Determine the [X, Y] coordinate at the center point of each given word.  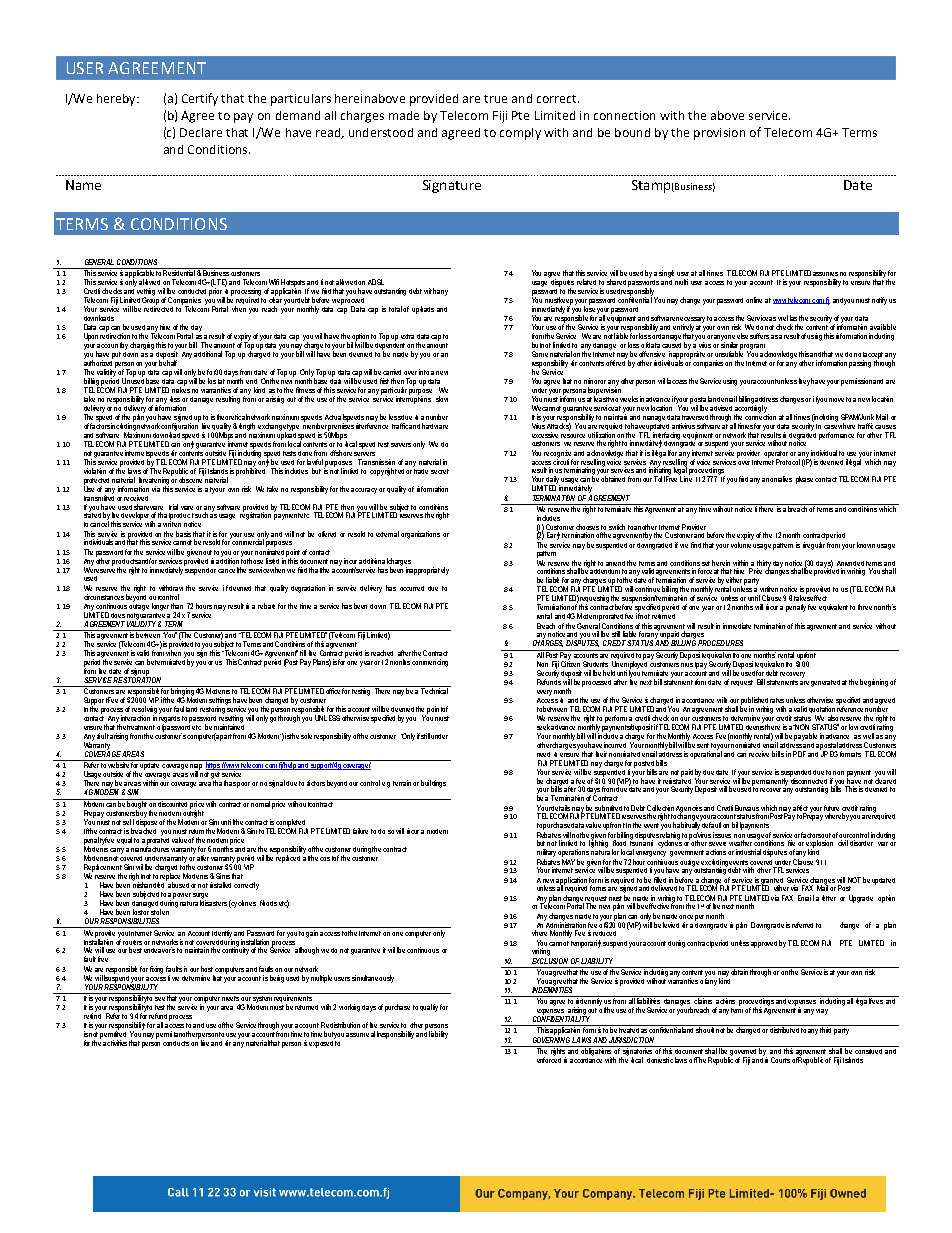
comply [520, 134]
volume [741, 545]
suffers [759, 336]
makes [181, 389]
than [177, 606]
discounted [173, 803]
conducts [176, 1043]
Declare [201, 132]
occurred [412, 588]
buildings [433, 784]
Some [540, 354]
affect [800, 808]
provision [719, 134]
